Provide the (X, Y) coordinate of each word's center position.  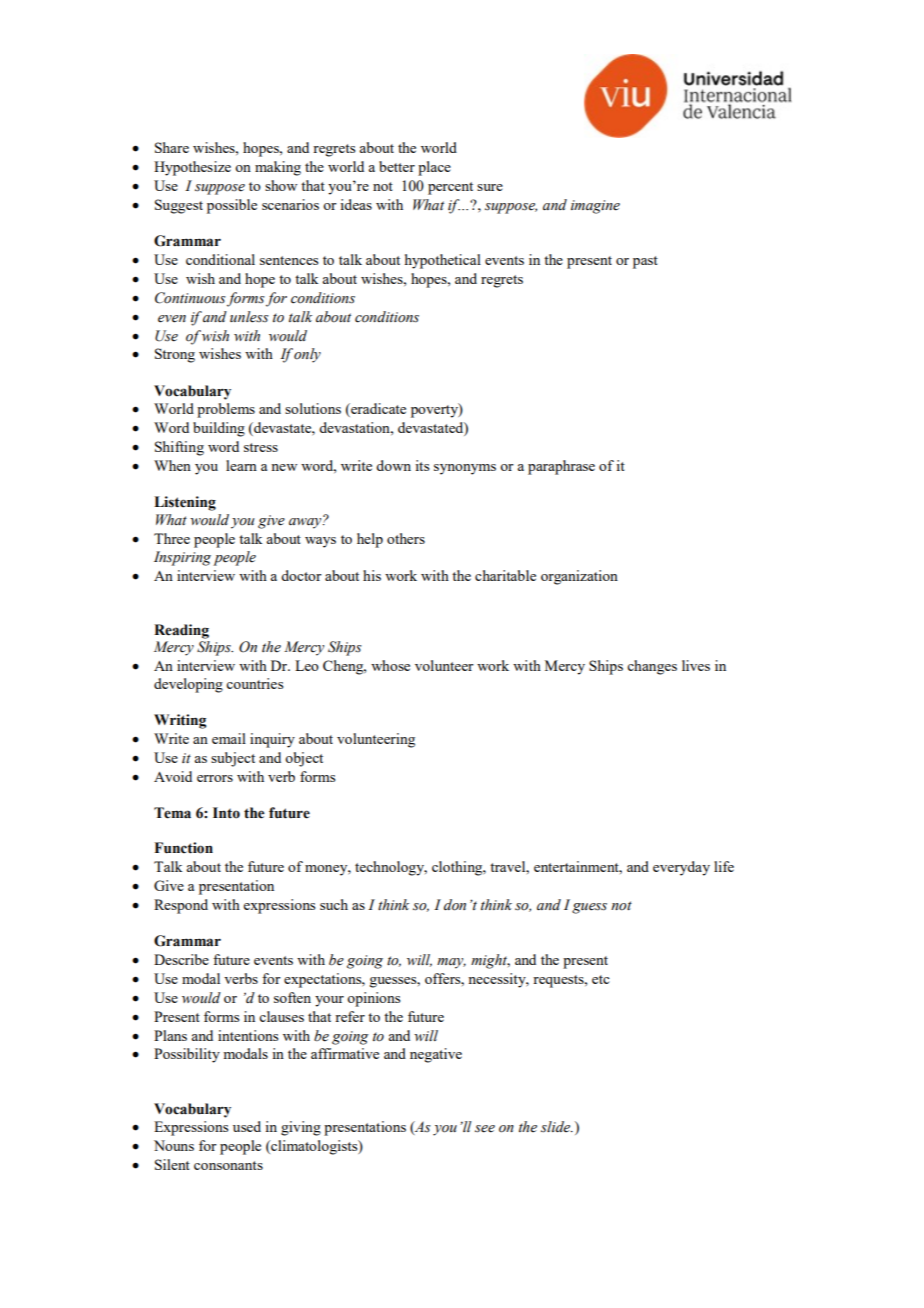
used (247, 1126)
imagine (595, 207)
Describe (181, 959)
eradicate (377, 410)
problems (226, 410)
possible (232, 206)
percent (450, 188)
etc (601, 979)
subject (233, 759)
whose (390, 665)
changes (652, 667)
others (406, 538)
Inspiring (182, 558)
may (451, 963)
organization (579, 577)
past (645, 262)
